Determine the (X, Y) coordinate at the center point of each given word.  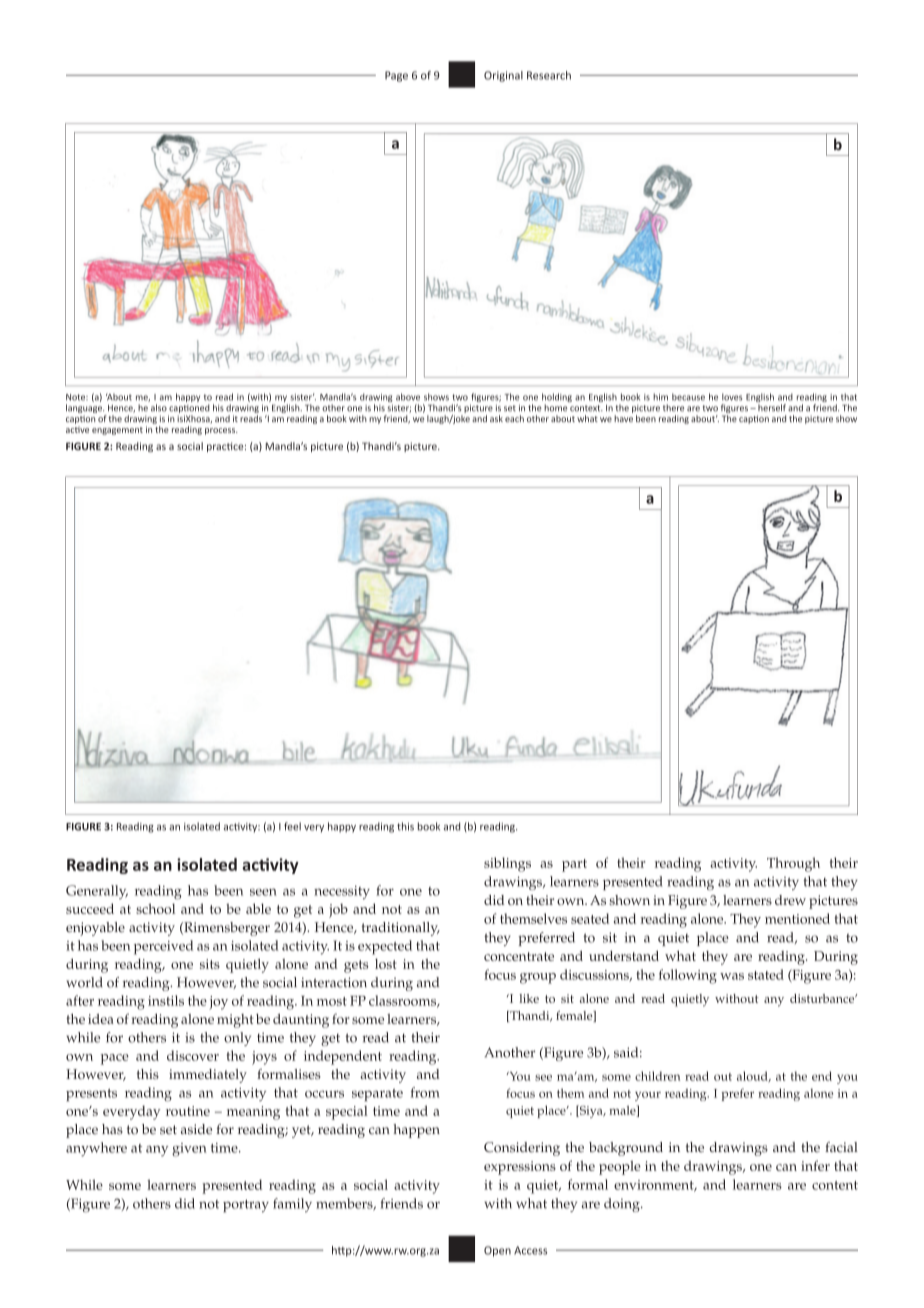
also (159, 408)
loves (732, 397)
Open (497, 1251)
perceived (163, 947)
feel (292, 826)
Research (549, 75)
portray (246, 1206)
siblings (507, 864)
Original (503, 76)
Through (793, 864)
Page (396, 76)
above (408, 397)
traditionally (400, 929)
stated (766, 974)
